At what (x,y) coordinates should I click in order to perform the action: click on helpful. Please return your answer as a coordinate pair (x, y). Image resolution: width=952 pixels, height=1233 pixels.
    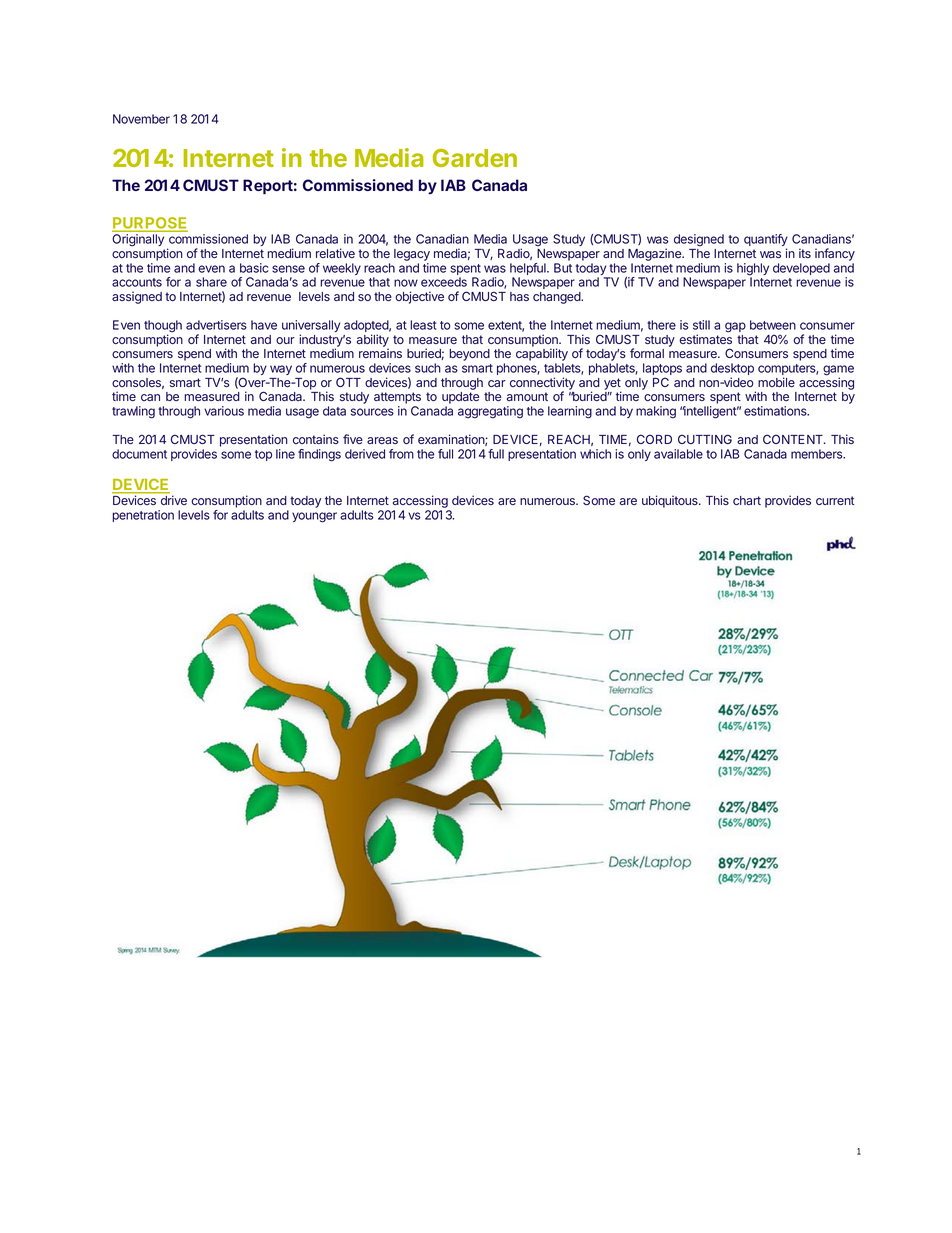
    Looking at the image, I should click on (529, 270).
